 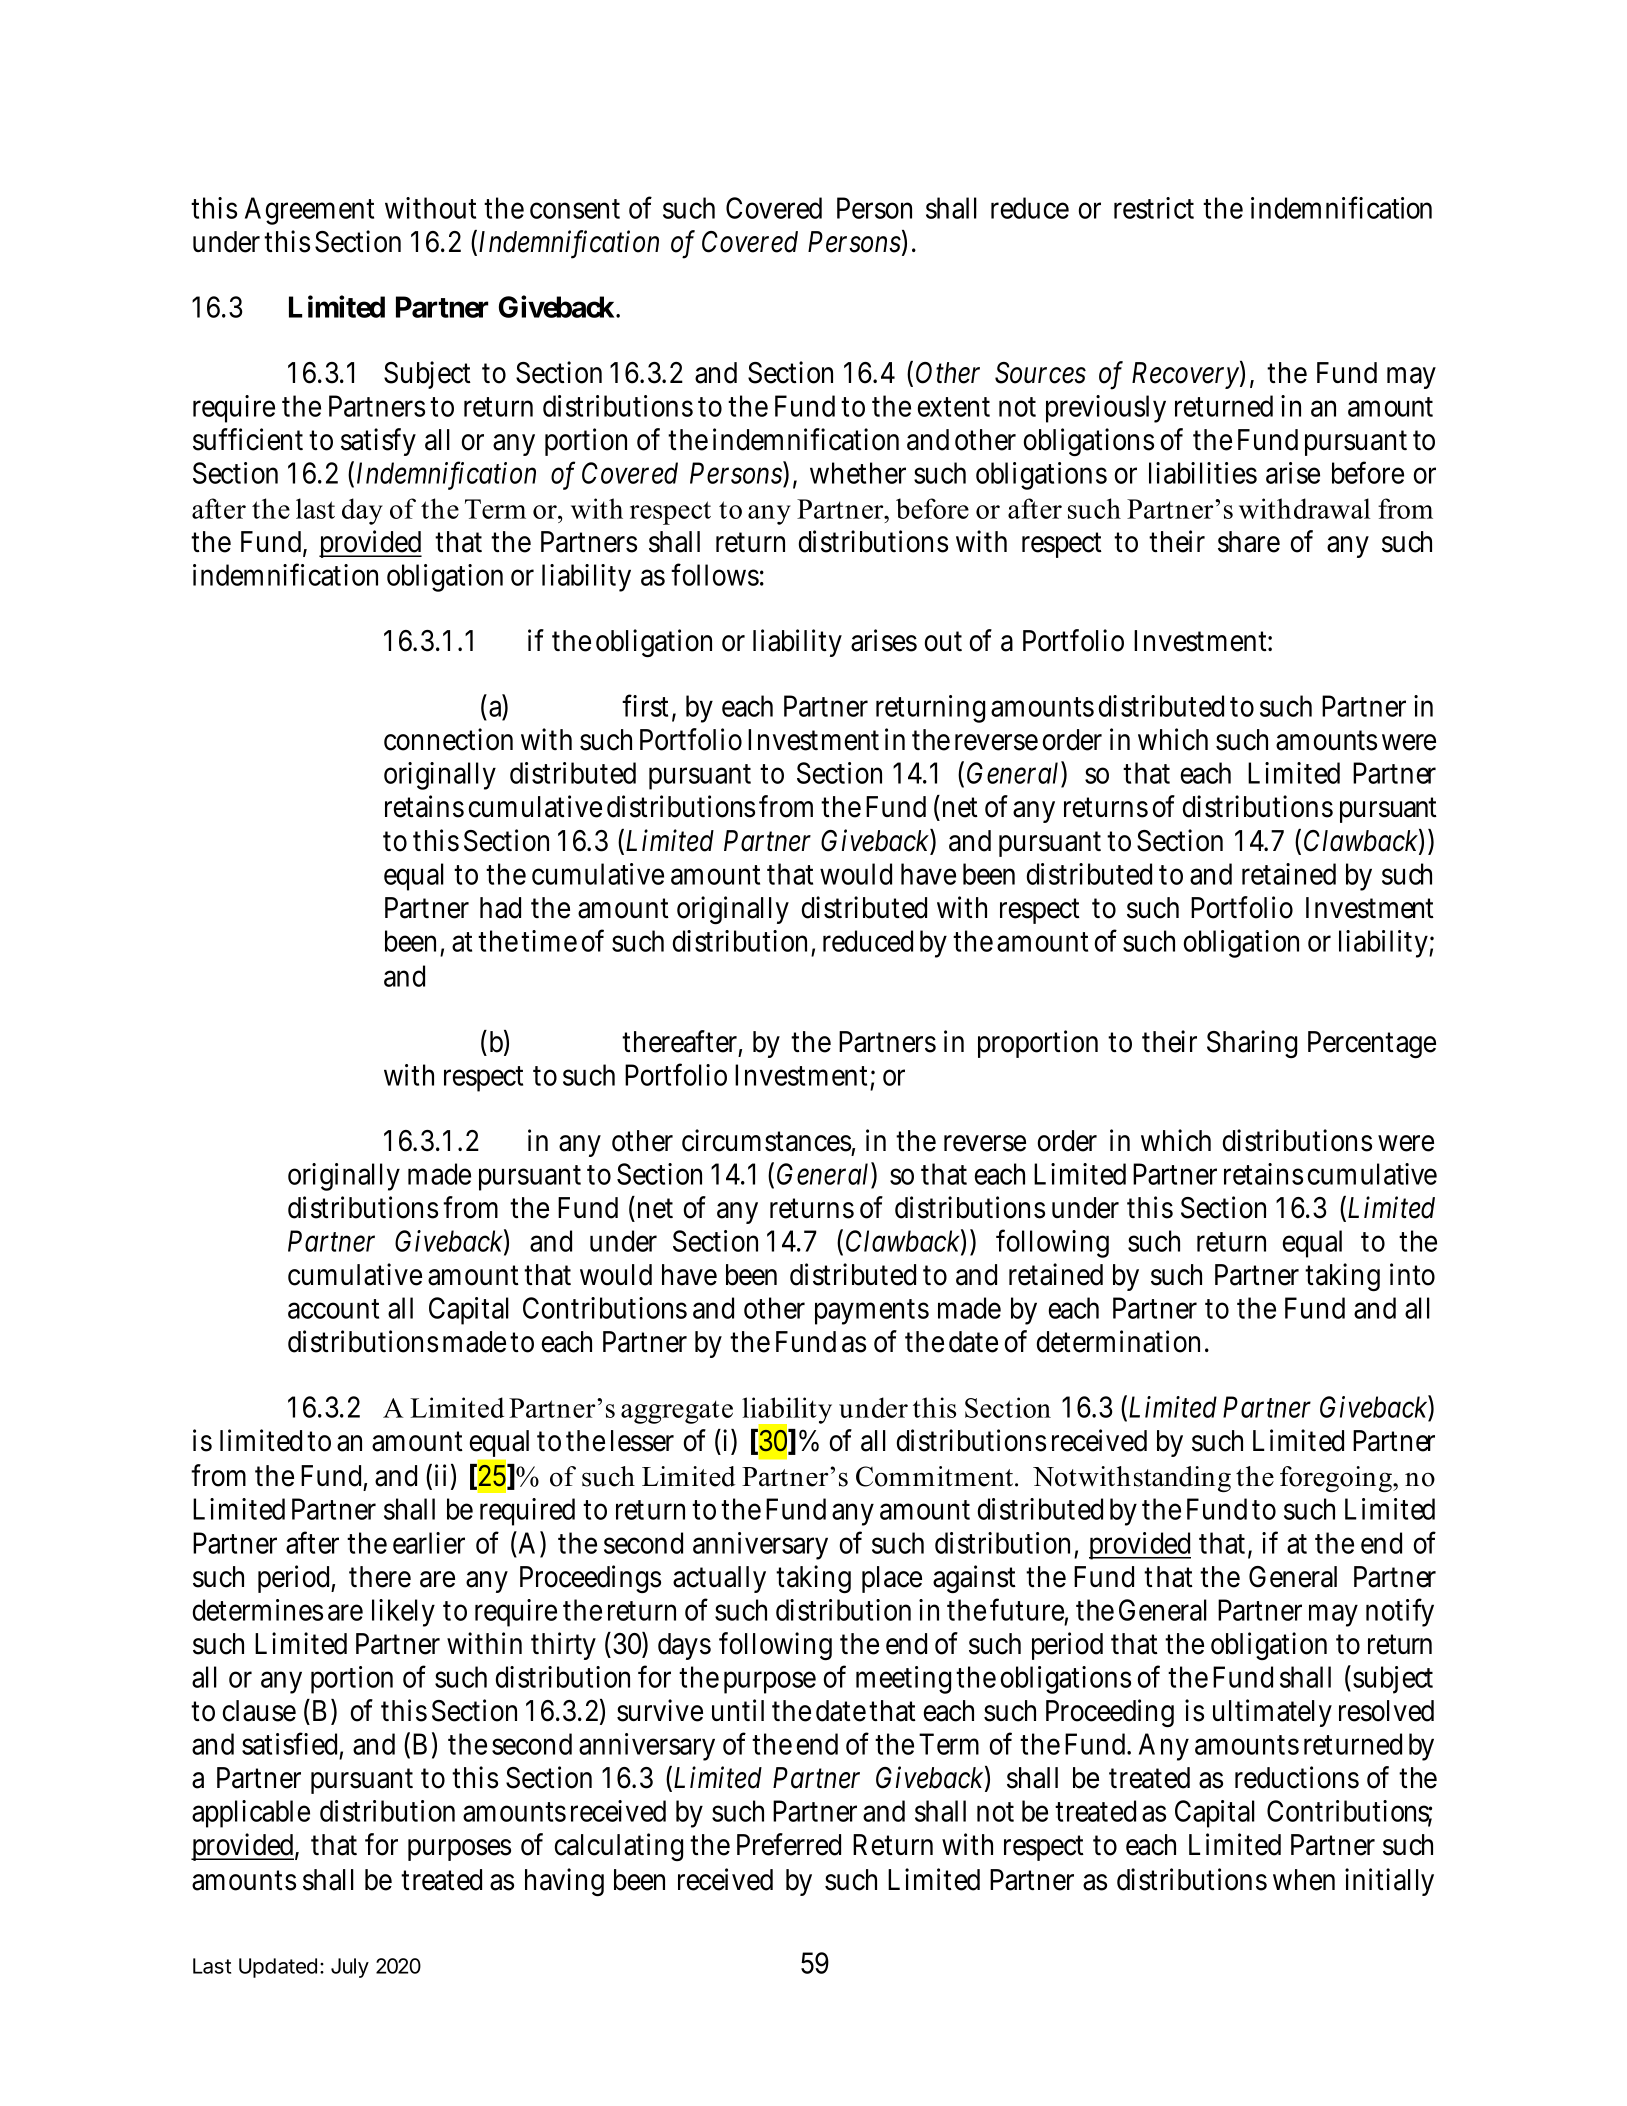 What do you see at coordinates (954, 407) in the image?
I see `extent` at bounding box center [954, 407].
